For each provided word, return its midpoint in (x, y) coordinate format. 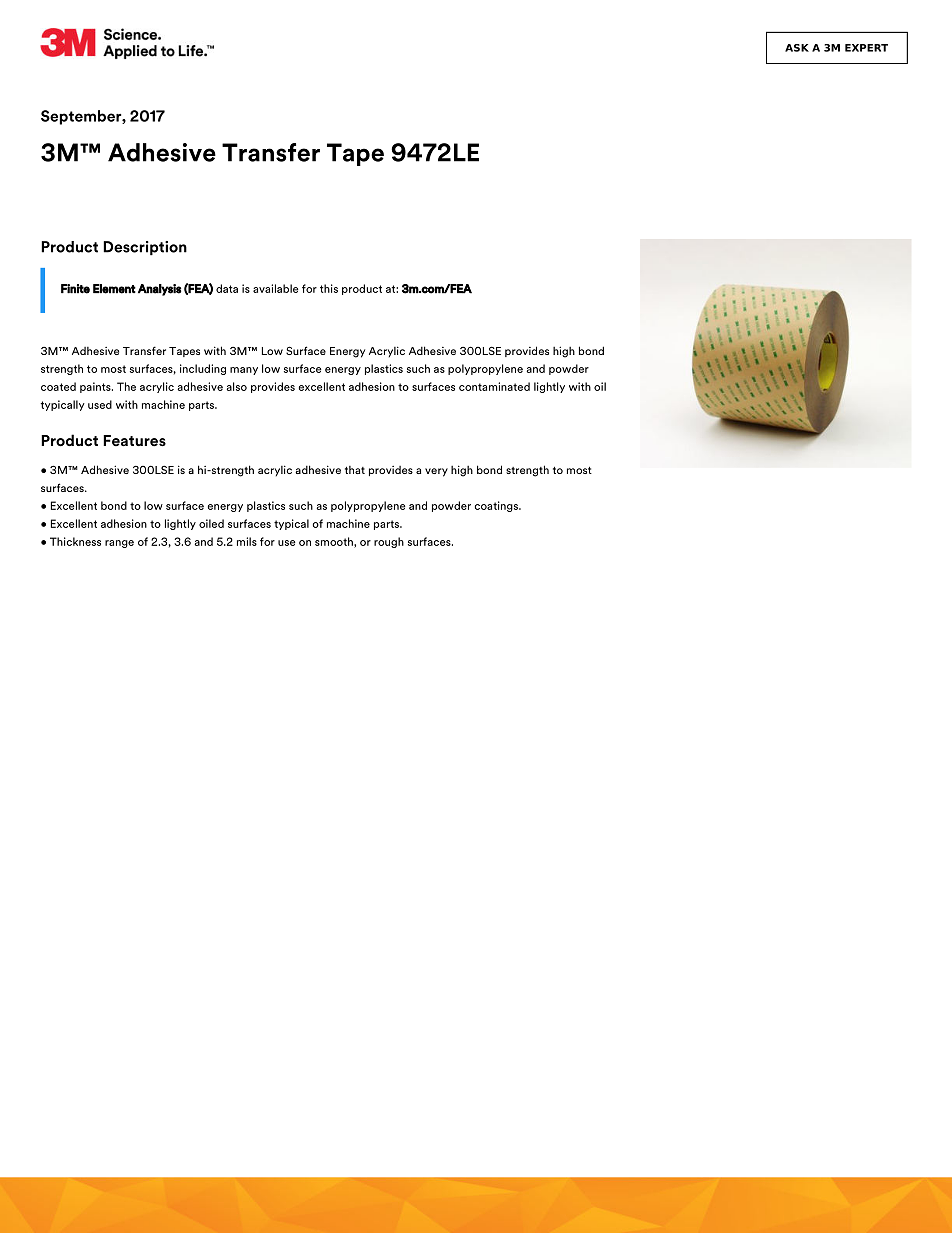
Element (114, 289)
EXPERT (866, 48)
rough (389, 542)
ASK (797, 48)
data (227, 288)
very (436, 472)
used (100, 404)
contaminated (494, 386)
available (275, 288)
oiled (211, 523)
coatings (497, 506)
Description (145, 248)
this (329, 288)
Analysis (159, 290)
